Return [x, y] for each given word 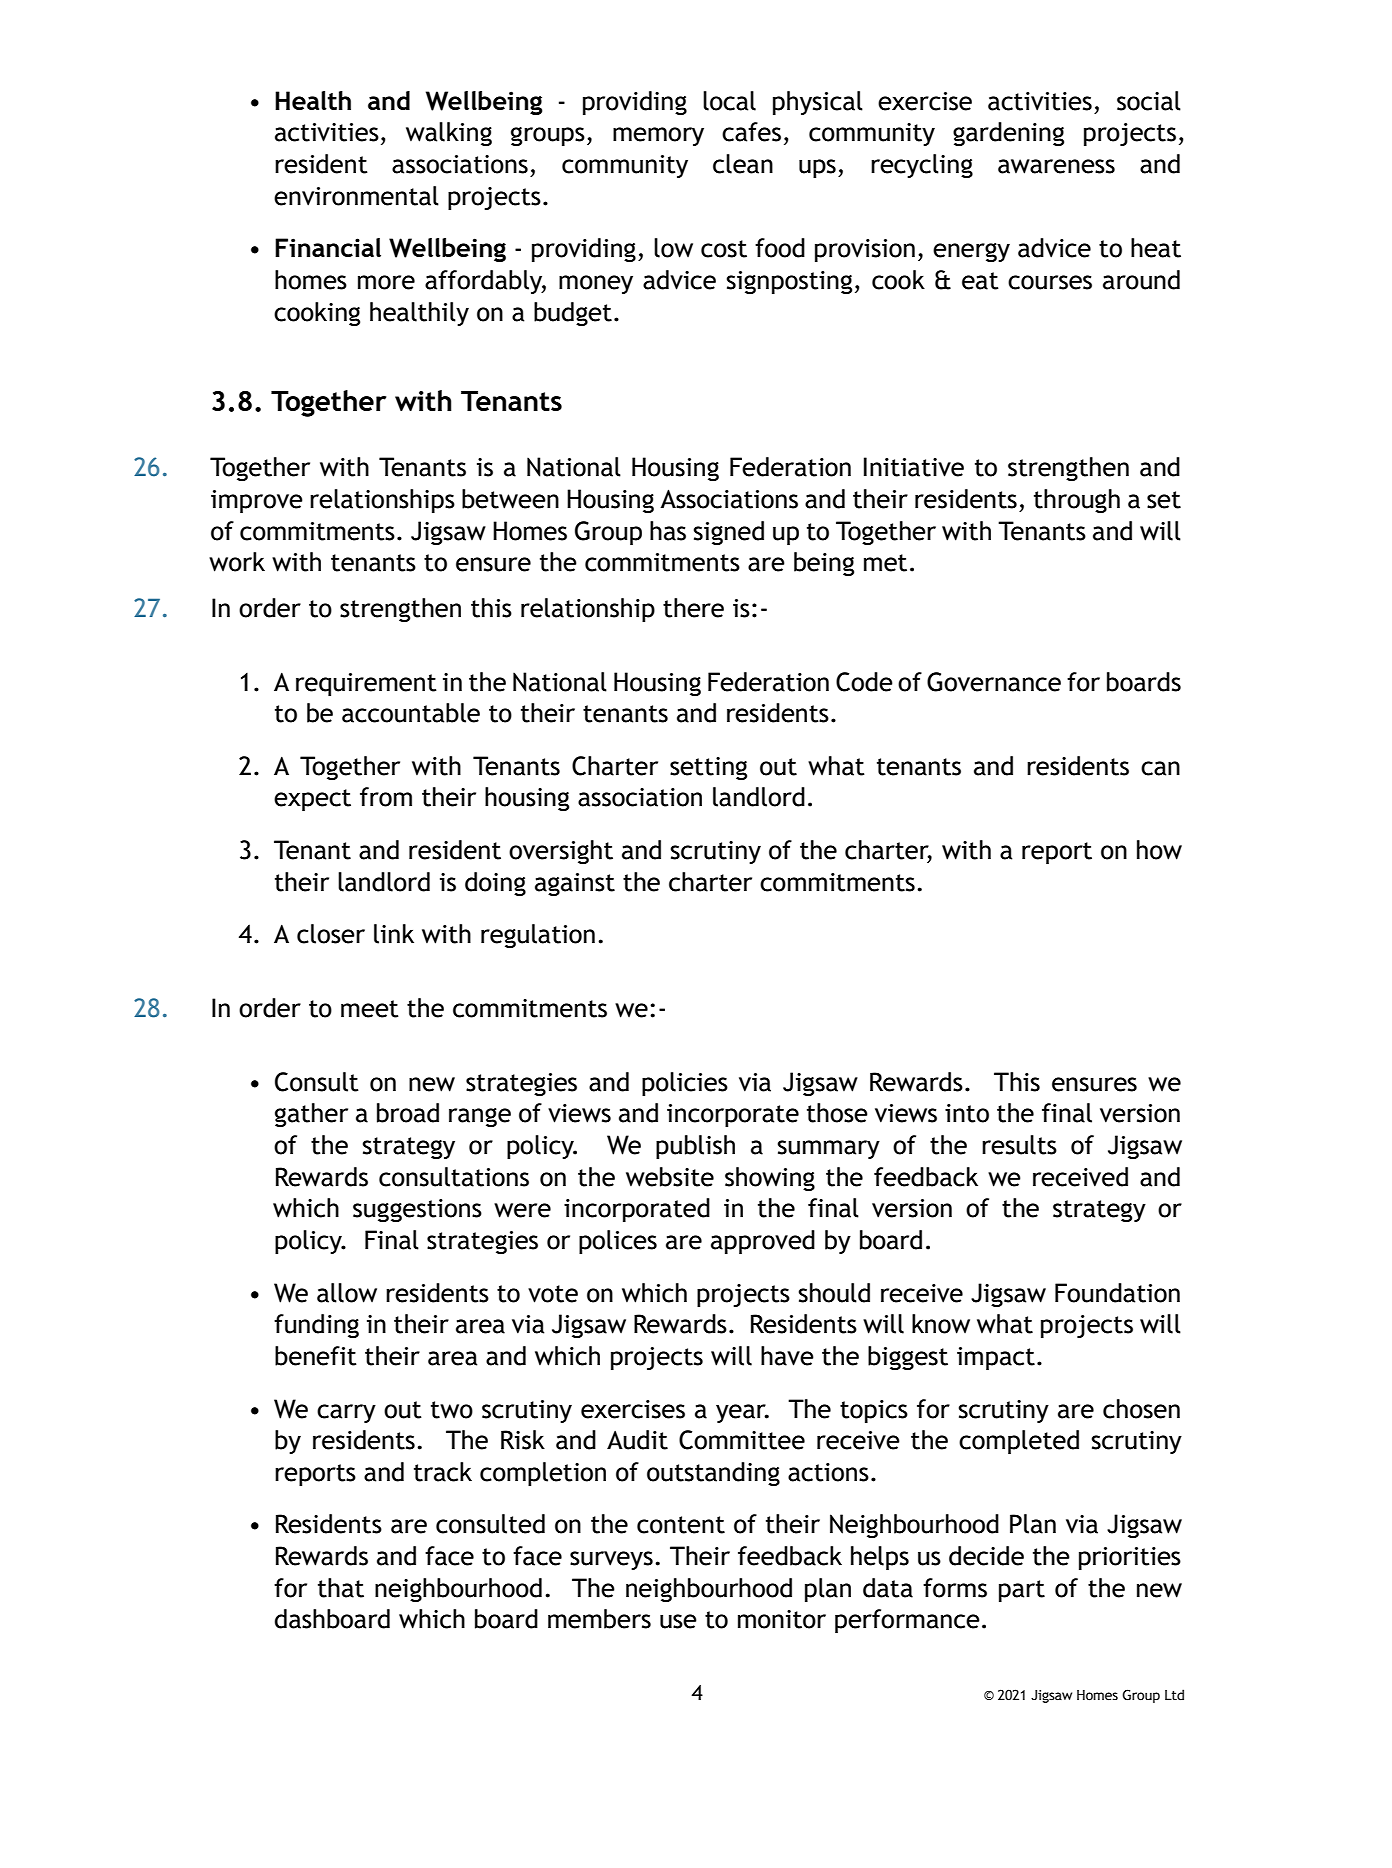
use [678, 1621]
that [341, 1588]
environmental [356, 196]
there [693, 608]
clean [743, 164]
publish [695, 1147]
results [1019, 1145]
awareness [1056, 166]
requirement [366, 685]
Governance [994, 682]
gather [311, 1115]
